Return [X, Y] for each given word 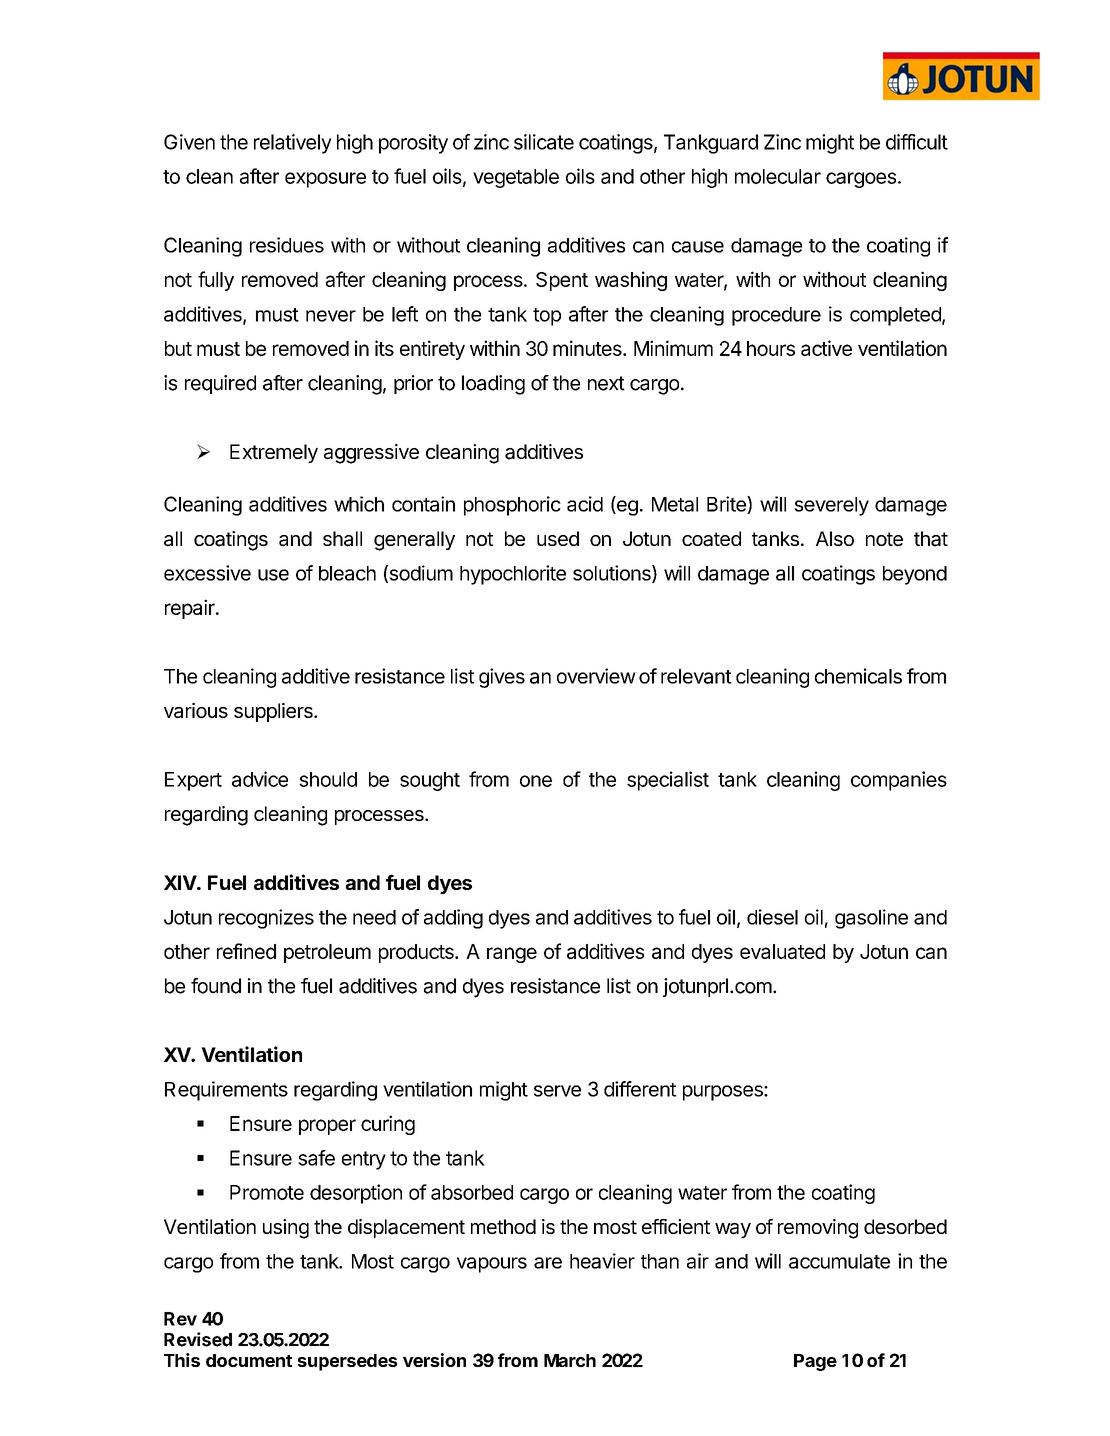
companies [899, 781]
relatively [293, 144]
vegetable [516, 178]
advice [260, 779]
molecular [778, 176]
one [536, 781]
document [249, 1360]
